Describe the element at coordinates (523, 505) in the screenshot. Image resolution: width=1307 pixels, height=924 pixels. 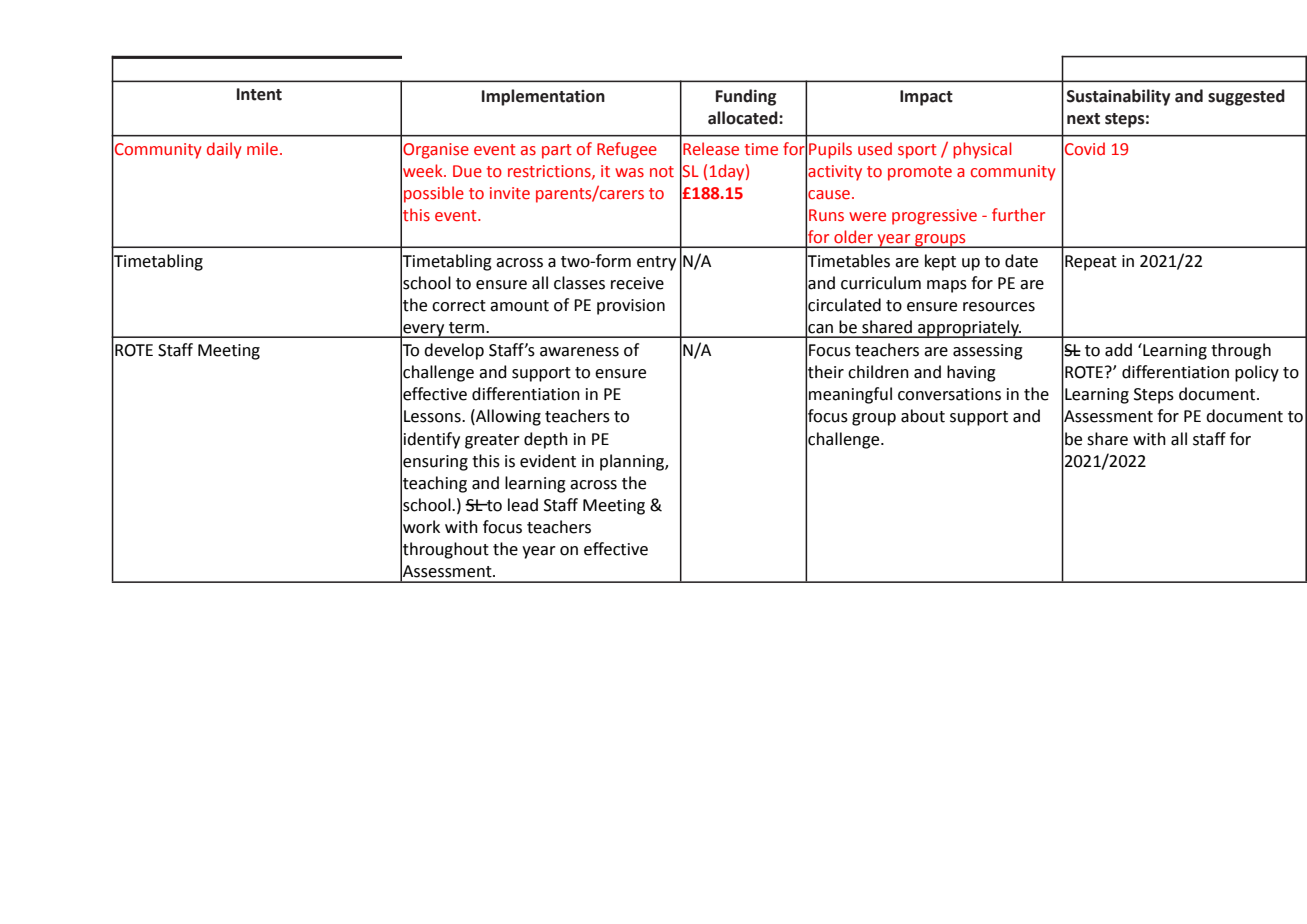
I see `lead` at that location.
